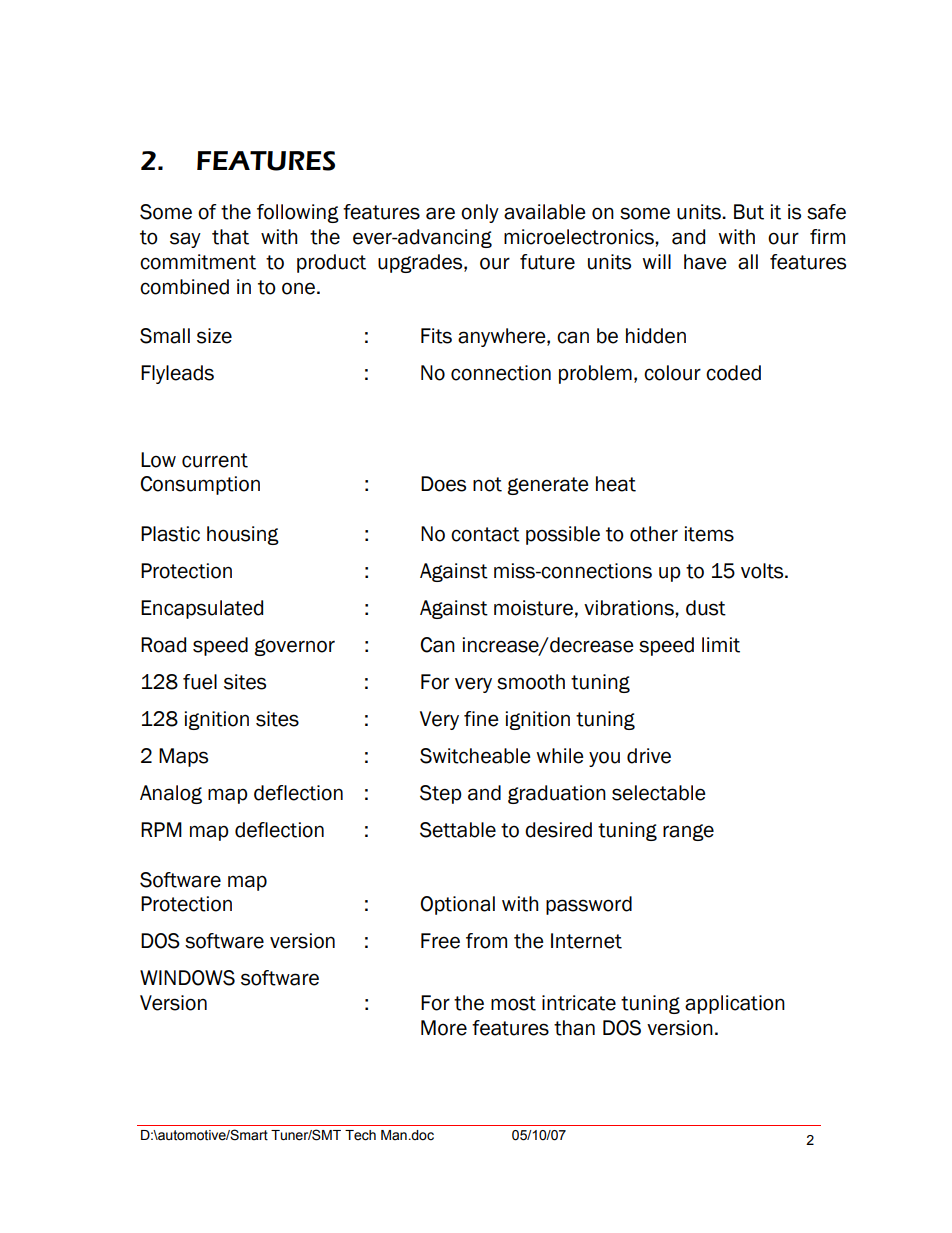 This screenshot has height=1233, width=952. I want to click on But, so click(749, 212).
